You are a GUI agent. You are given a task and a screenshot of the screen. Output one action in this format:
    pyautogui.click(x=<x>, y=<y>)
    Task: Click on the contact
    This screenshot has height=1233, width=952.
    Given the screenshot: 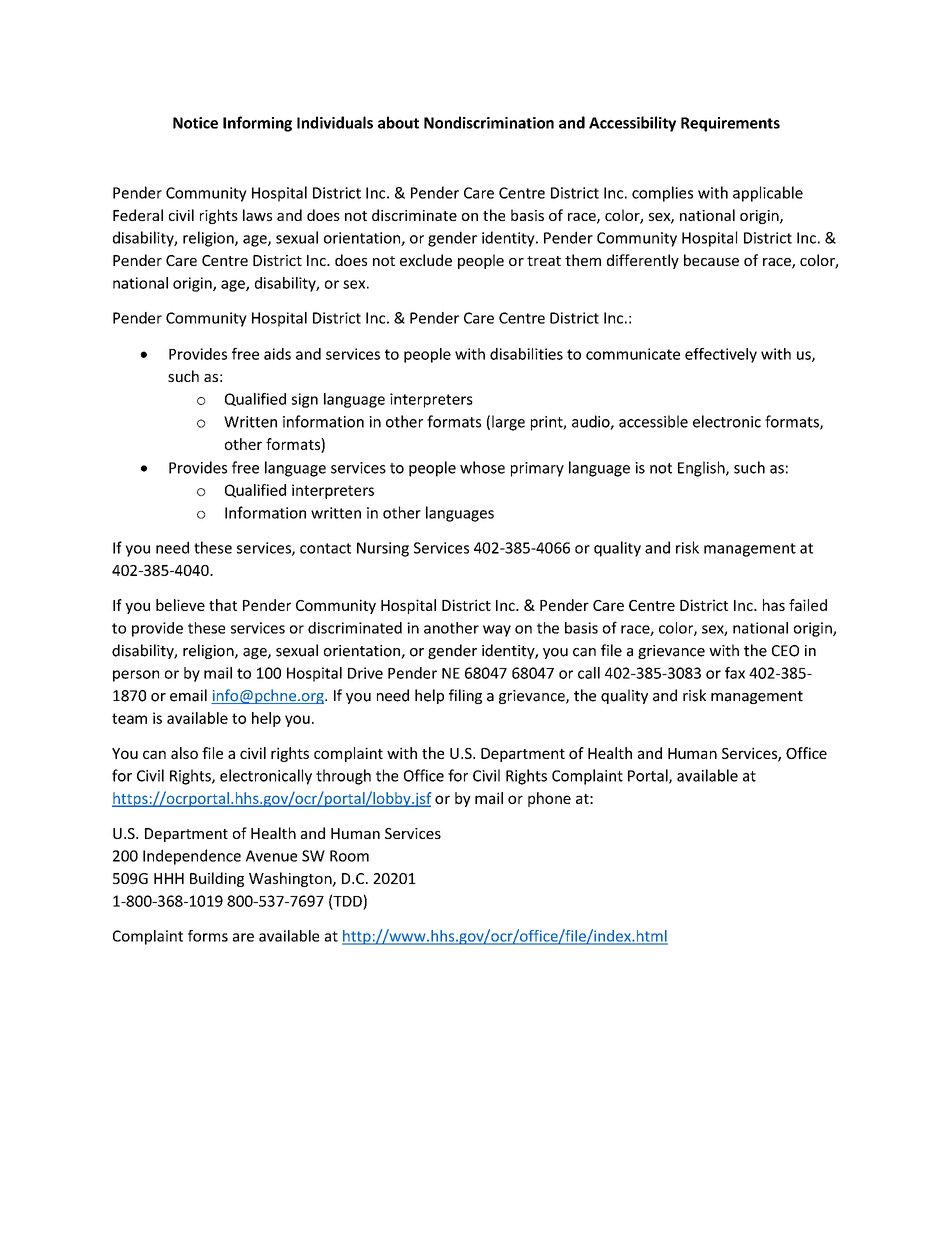 What is the action you would take?
    pyautogui.click(x=325, y=548)
